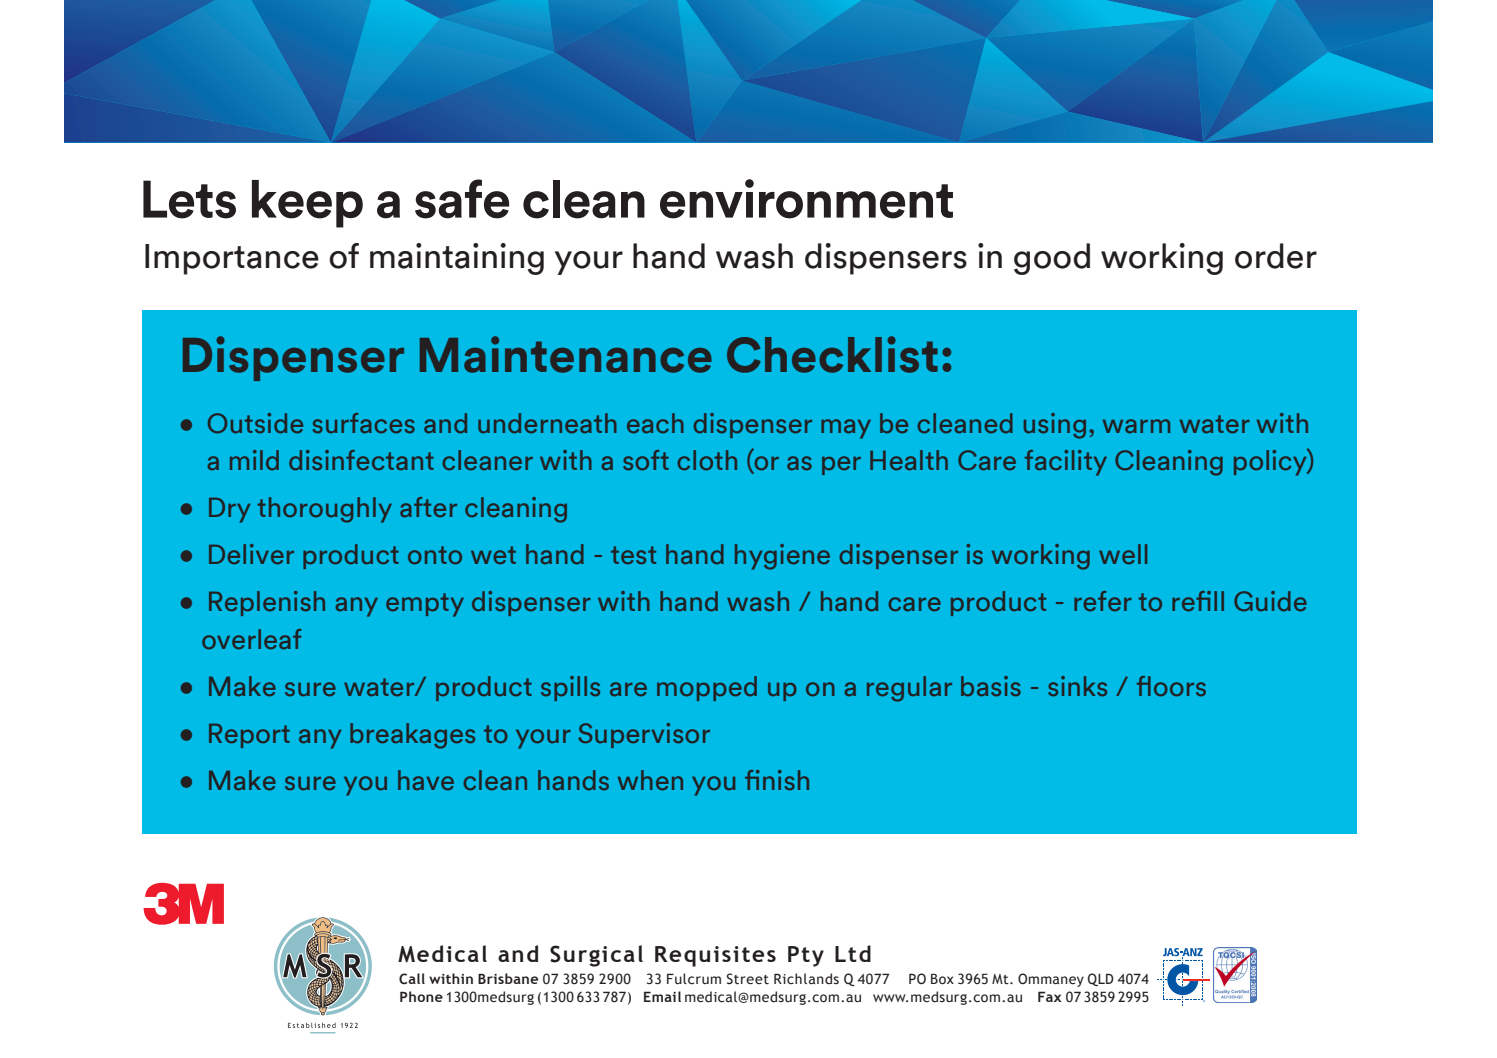 The height and width of the screenshot is (1058, 1497). Describe the element at coordinates (1103, 601) in the screenshot. I see `refer` at that location.
